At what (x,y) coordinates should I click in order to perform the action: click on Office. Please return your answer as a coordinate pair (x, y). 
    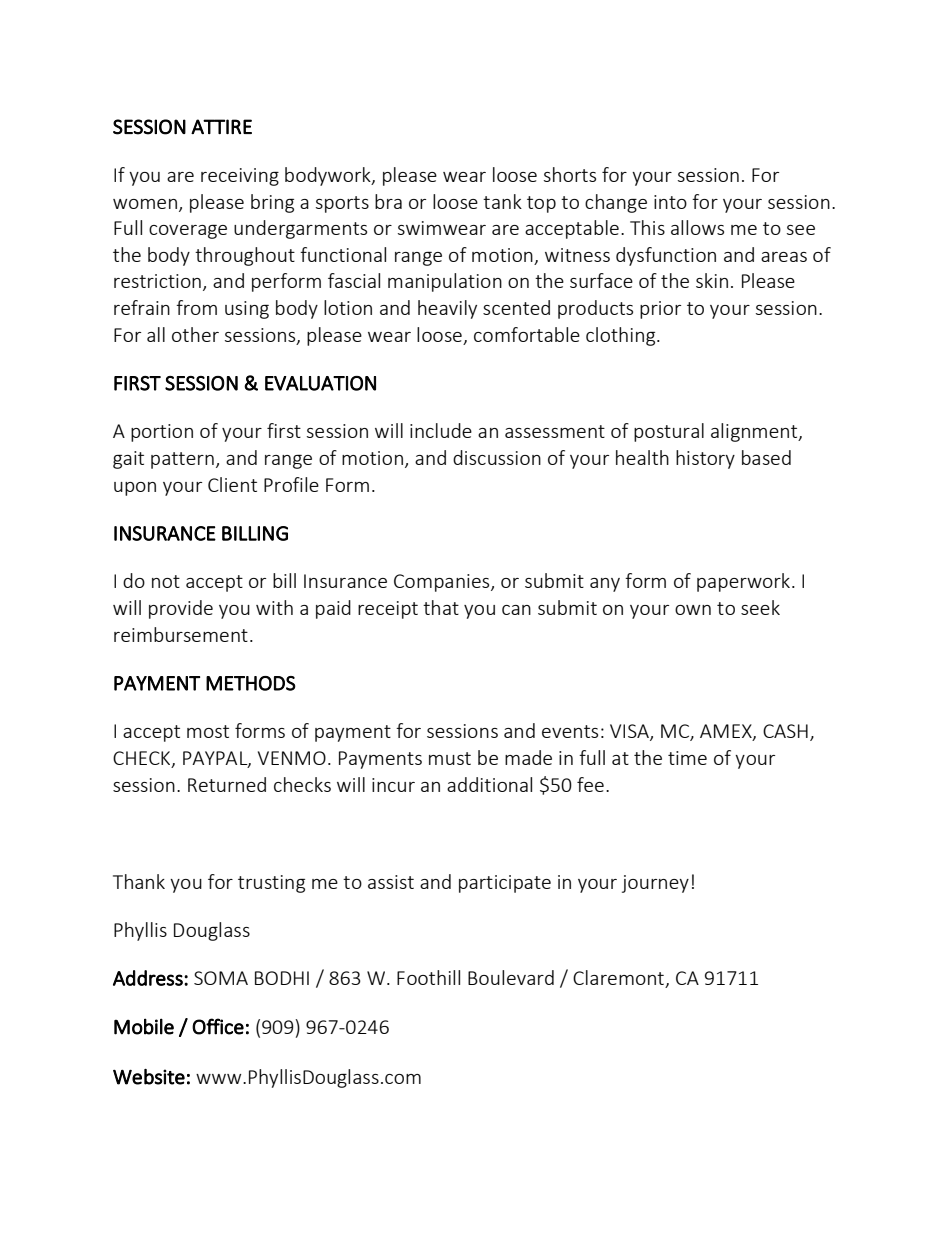
    Looking at the image, I should click on (218, 1026).
